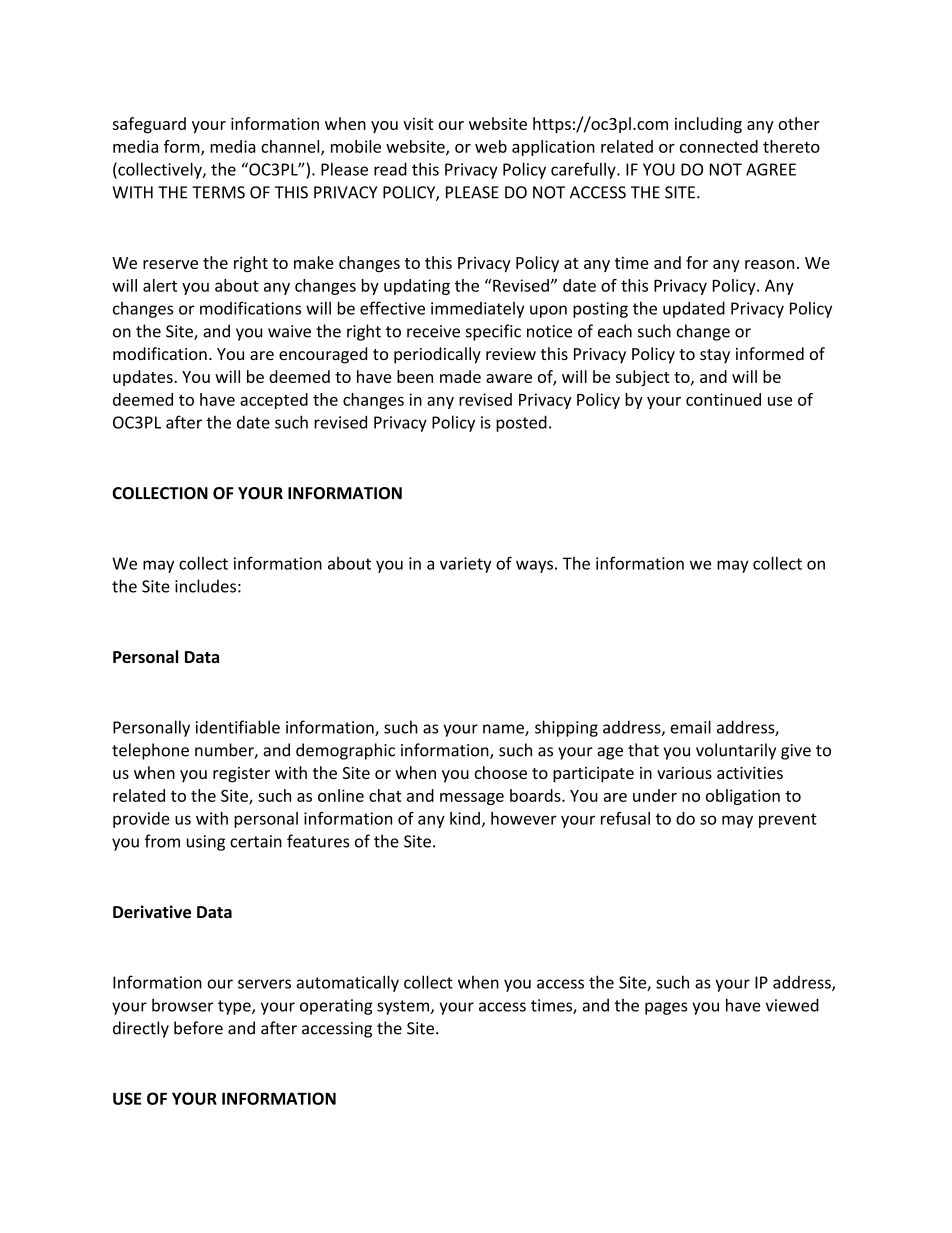  What do you see at coordinates (719, 146) in the screenshot?
I see `connected` at bounding box center [719, 146].
